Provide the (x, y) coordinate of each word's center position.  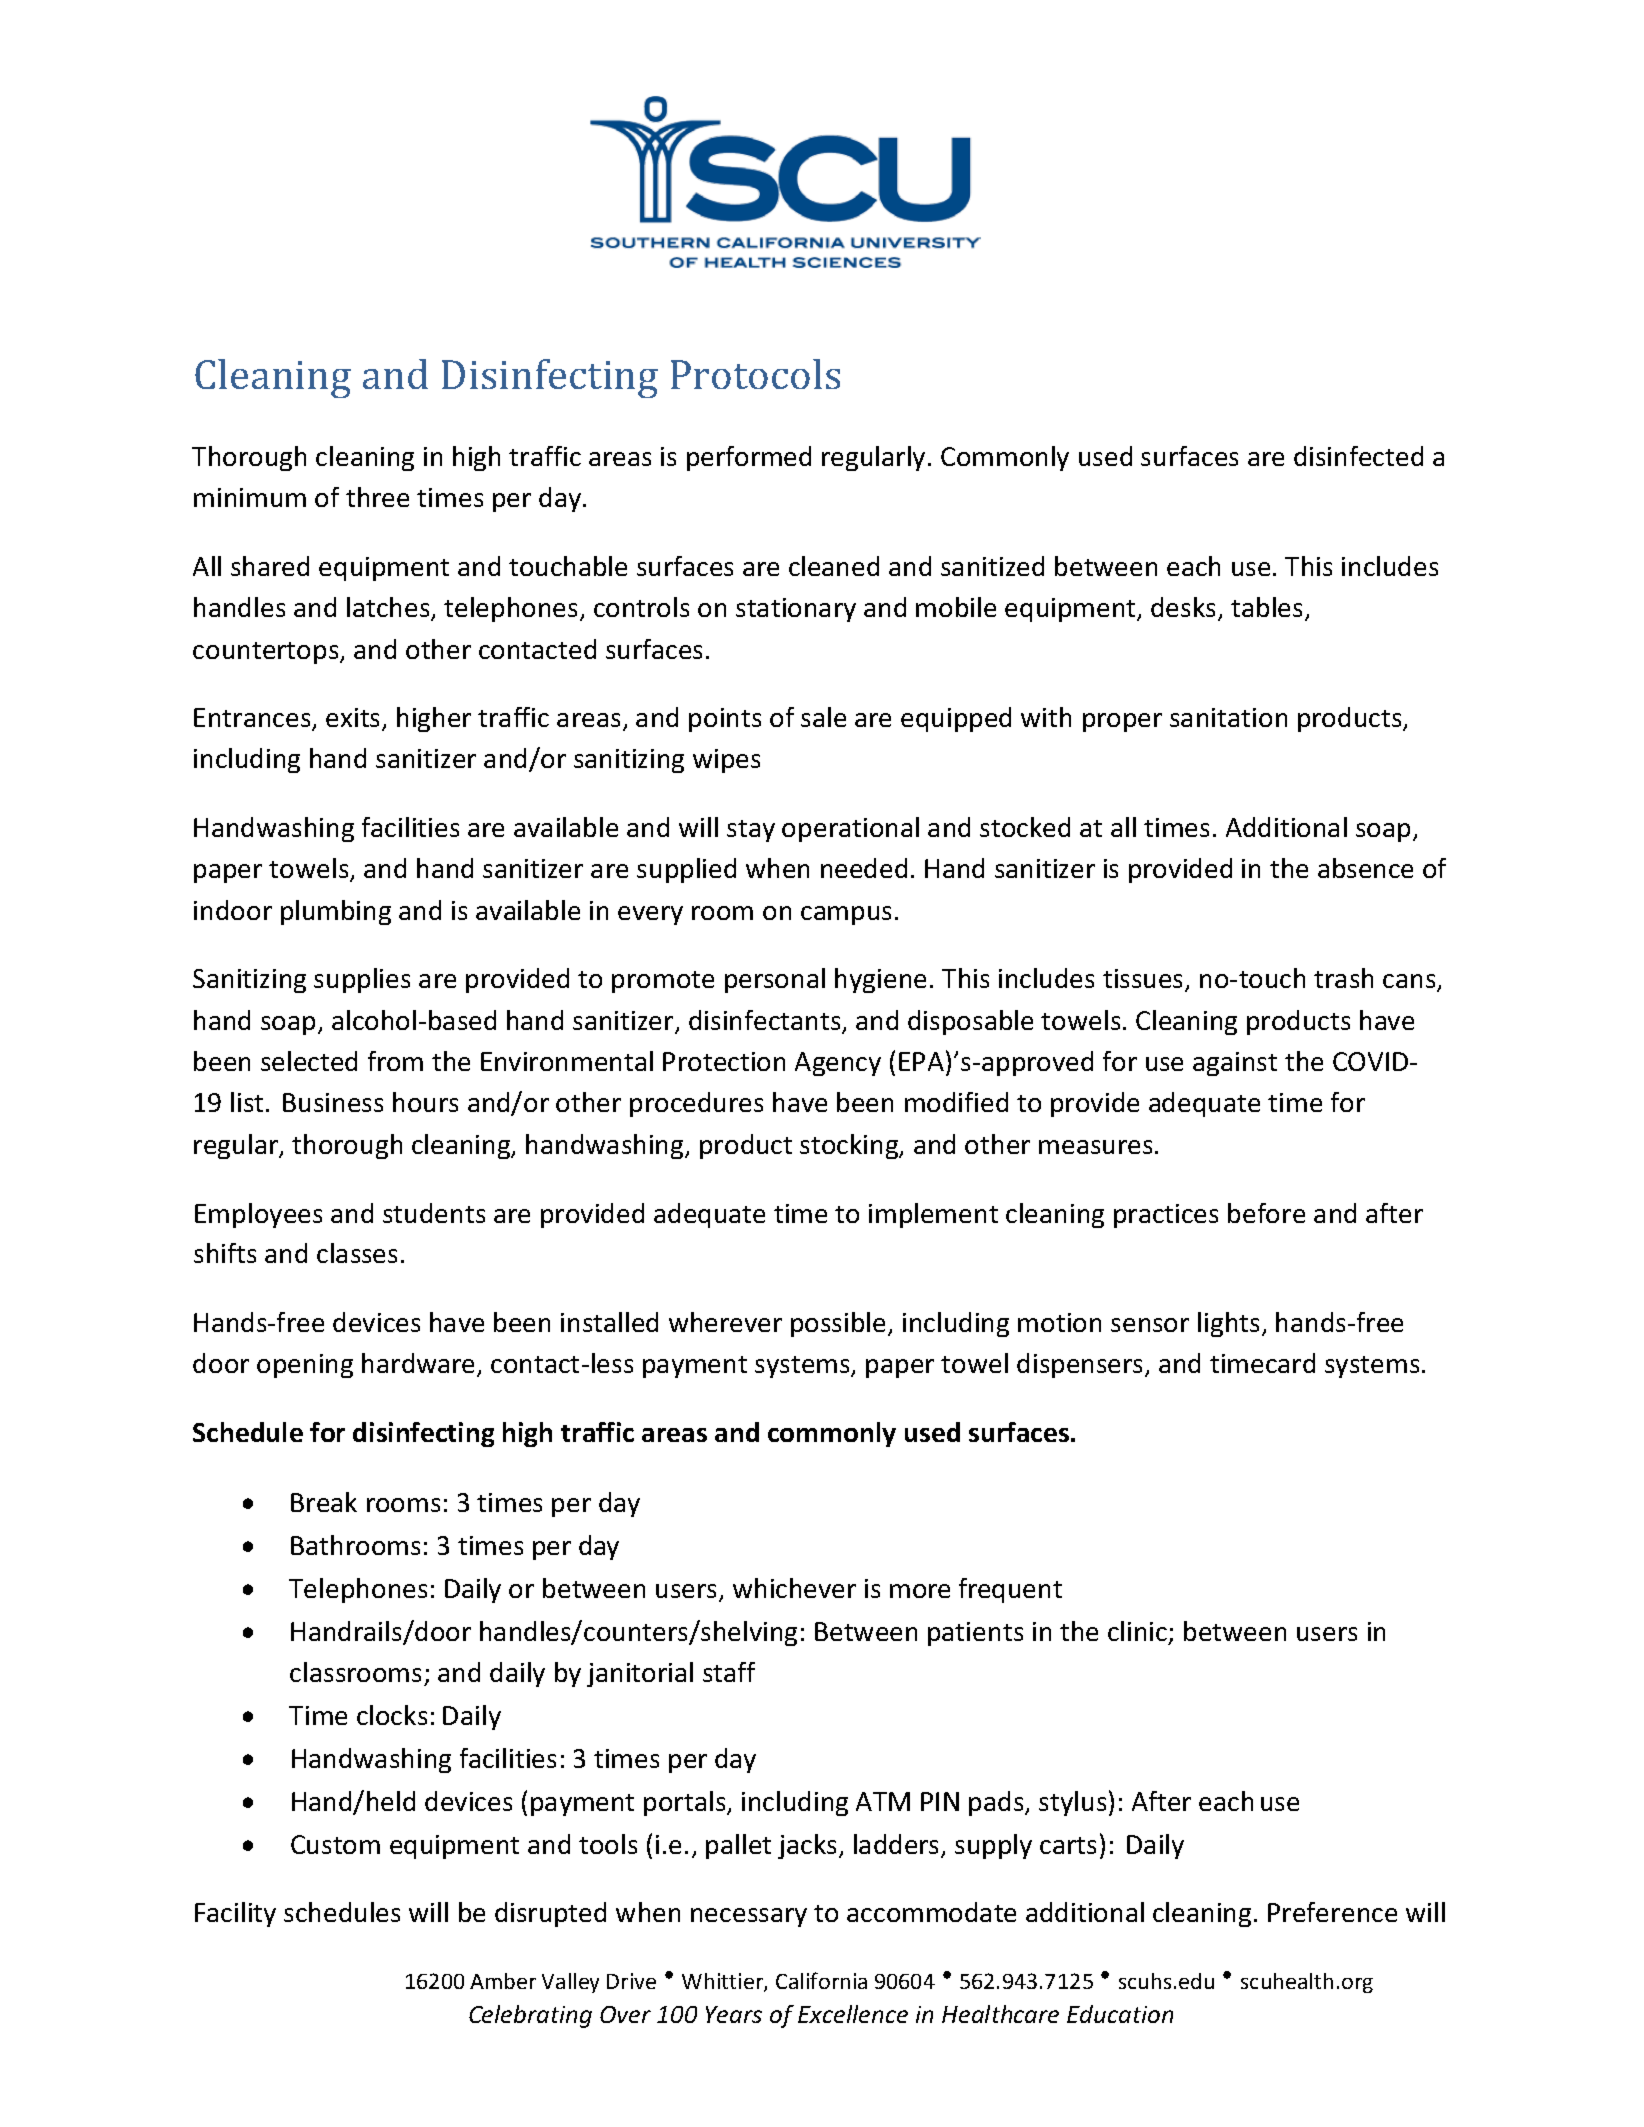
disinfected (1358, 456)
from (395, 1061)
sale (823, 717)
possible (838, 1324)
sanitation (1228, 717)
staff (729, 1672)
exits (354, 719)
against (1235, 1064)
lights (1228, 1324)
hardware (420, 1364)
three (377, 497)
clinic (1139, 1633)
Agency (838, 1064)
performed (749, 458)
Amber (503, 1981)
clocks (392, 1715)
